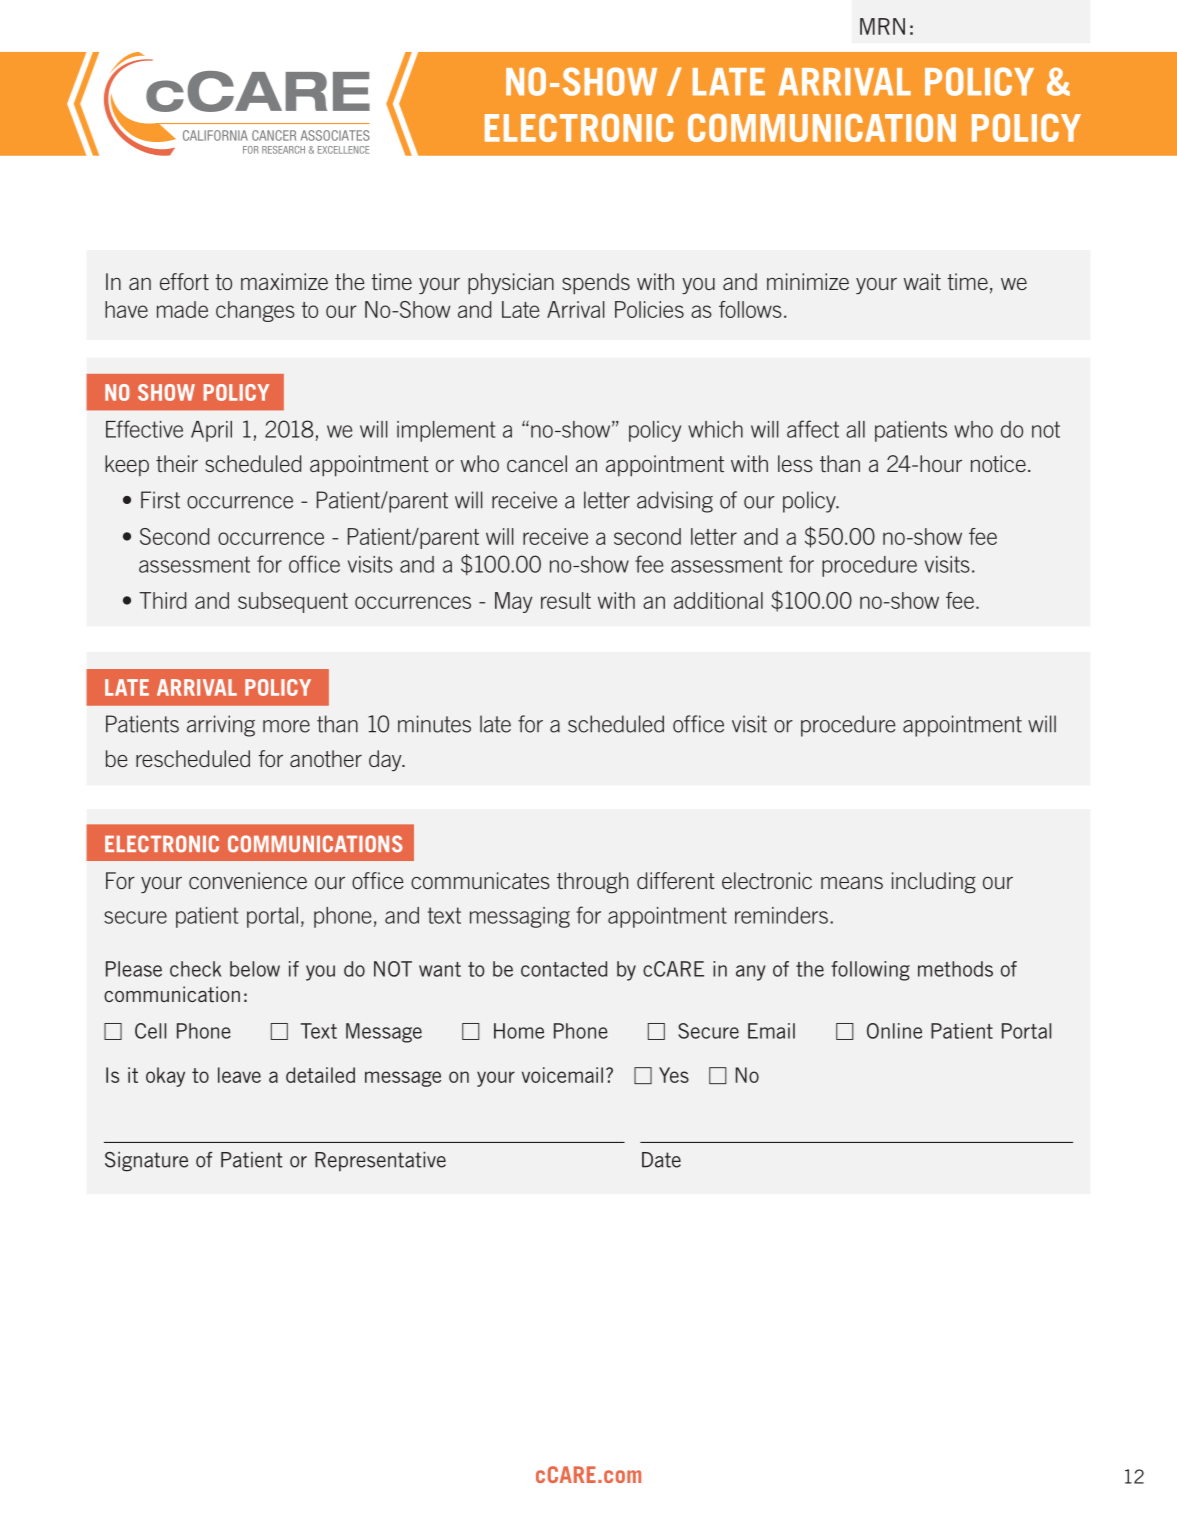 The height and width of the page is (1523, 1177). What do you see at coordinates (293, 602) in the page?
I see `subsequent` at bounding box center [293, 602].
